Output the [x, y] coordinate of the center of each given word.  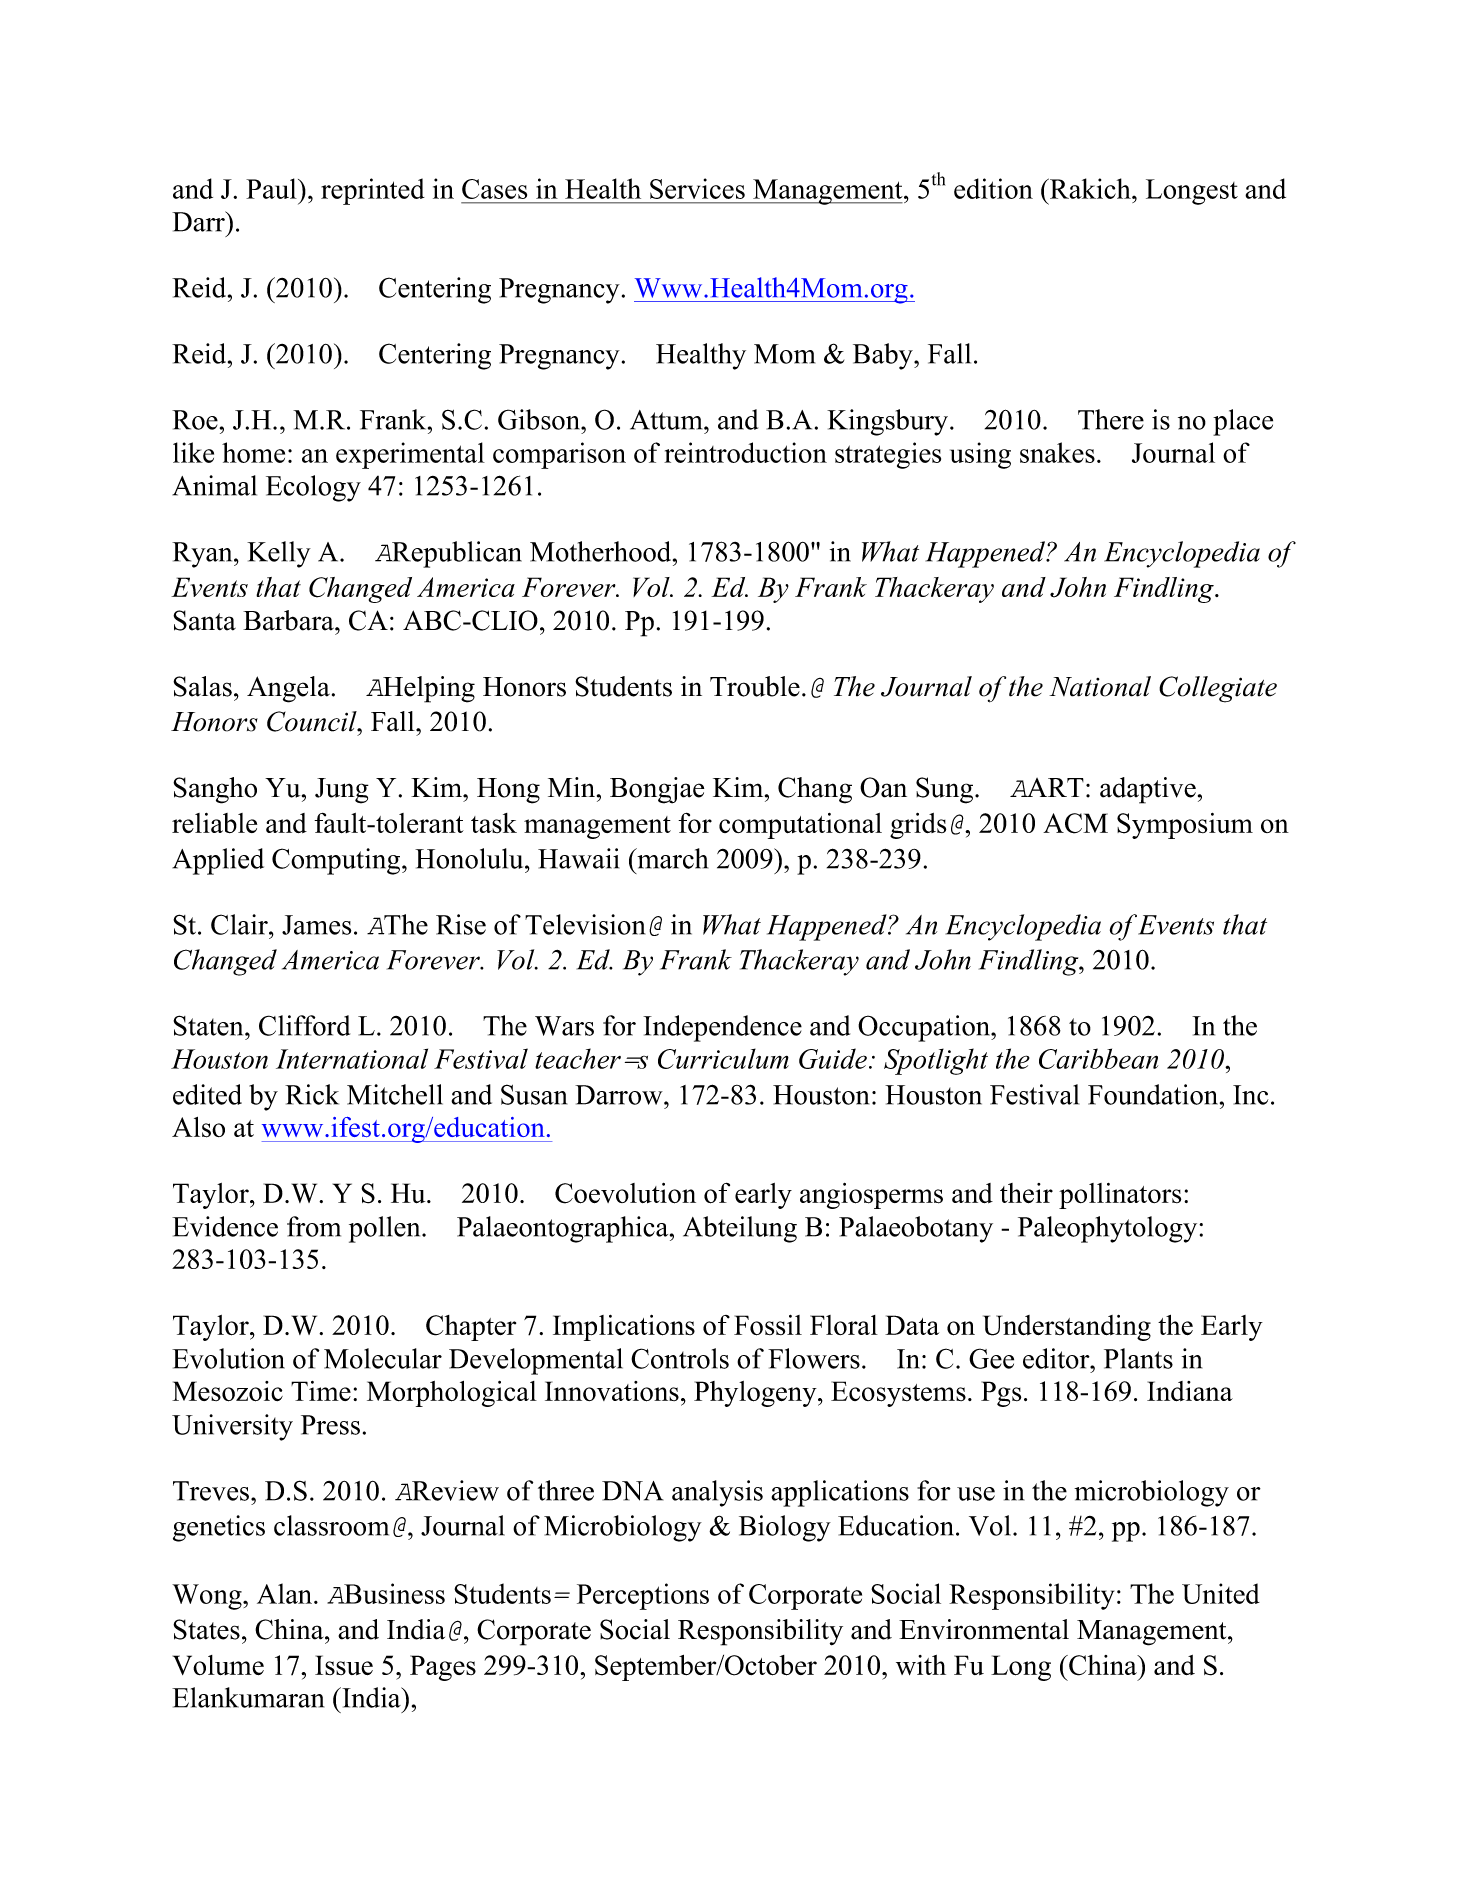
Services [697, 188]
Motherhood [602, 551]
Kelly [279, 554]
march [671, 858]
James [316, 925]
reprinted [373, 191]
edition [993, 188]
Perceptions [643, 1596]
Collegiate [1218, 689]
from [314, 1226]
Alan [286, 1593]
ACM [1075, 823]
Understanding [1067, 1328]
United [1221, 1593]
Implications [624, 1328]
